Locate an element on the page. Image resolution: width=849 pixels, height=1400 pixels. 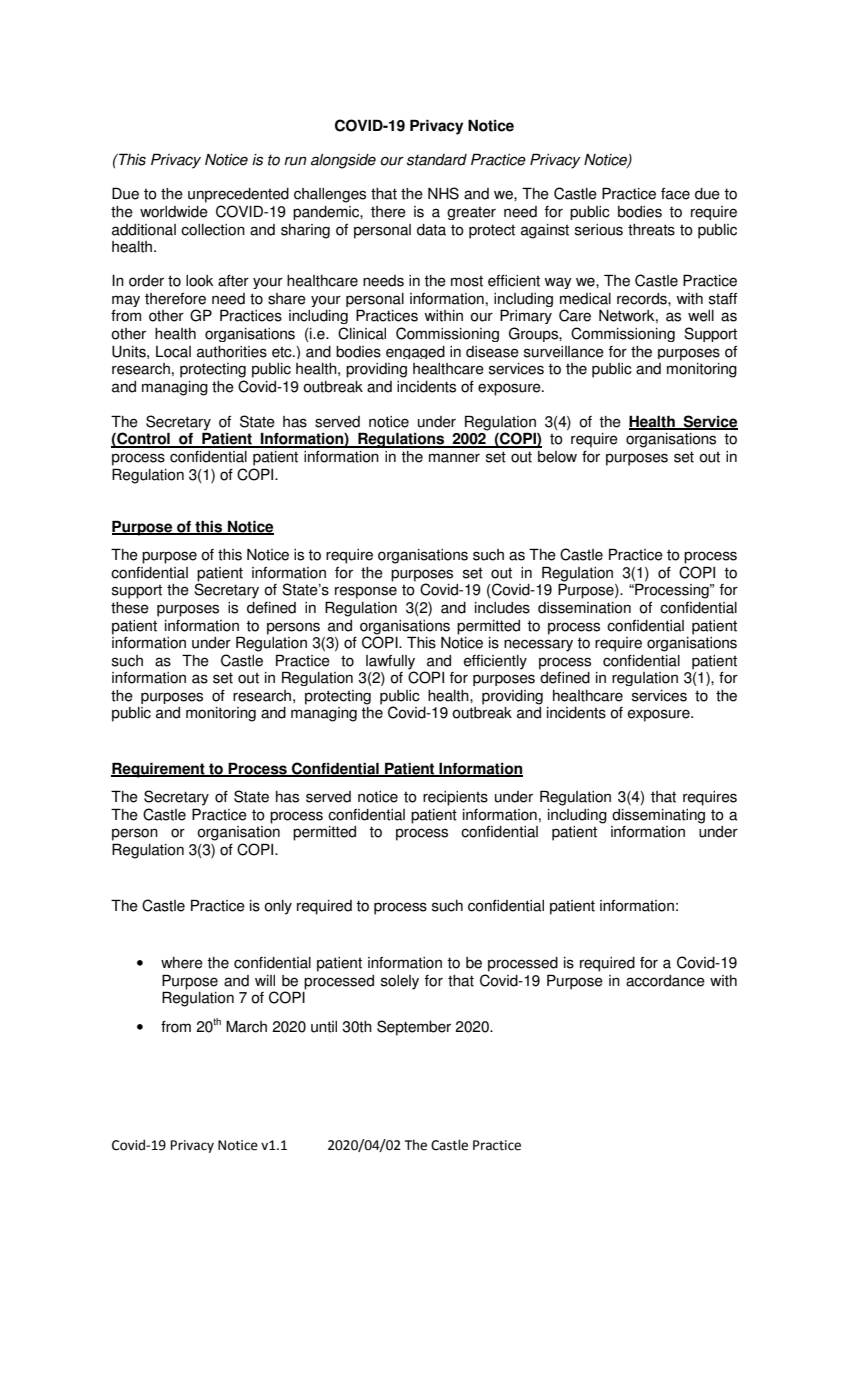
worldwide is located at coordinates (174, 212).
